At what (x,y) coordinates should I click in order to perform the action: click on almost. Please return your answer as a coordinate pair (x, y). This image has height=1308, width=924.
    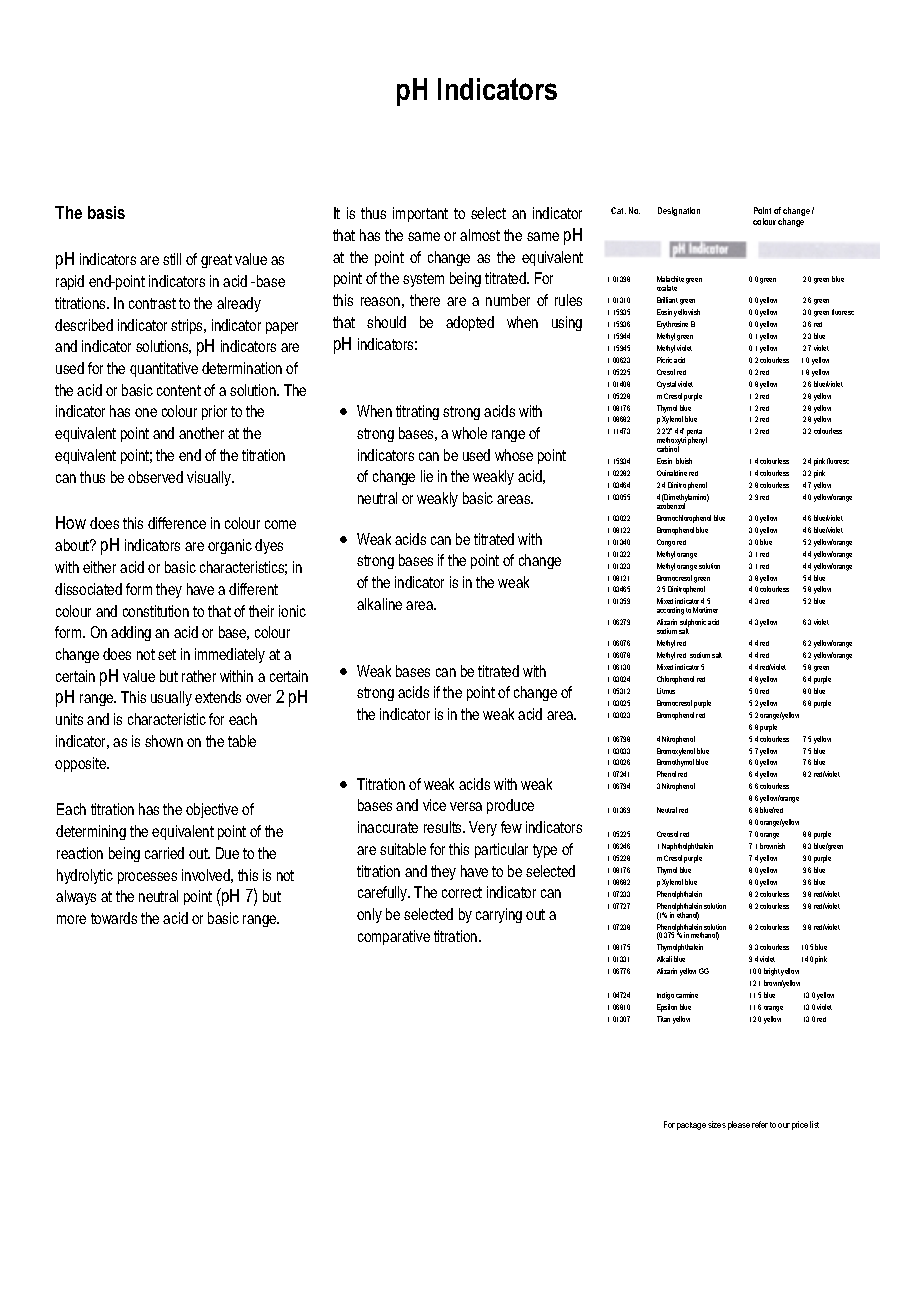
    Looking at the image, I should click on (480, 235).
